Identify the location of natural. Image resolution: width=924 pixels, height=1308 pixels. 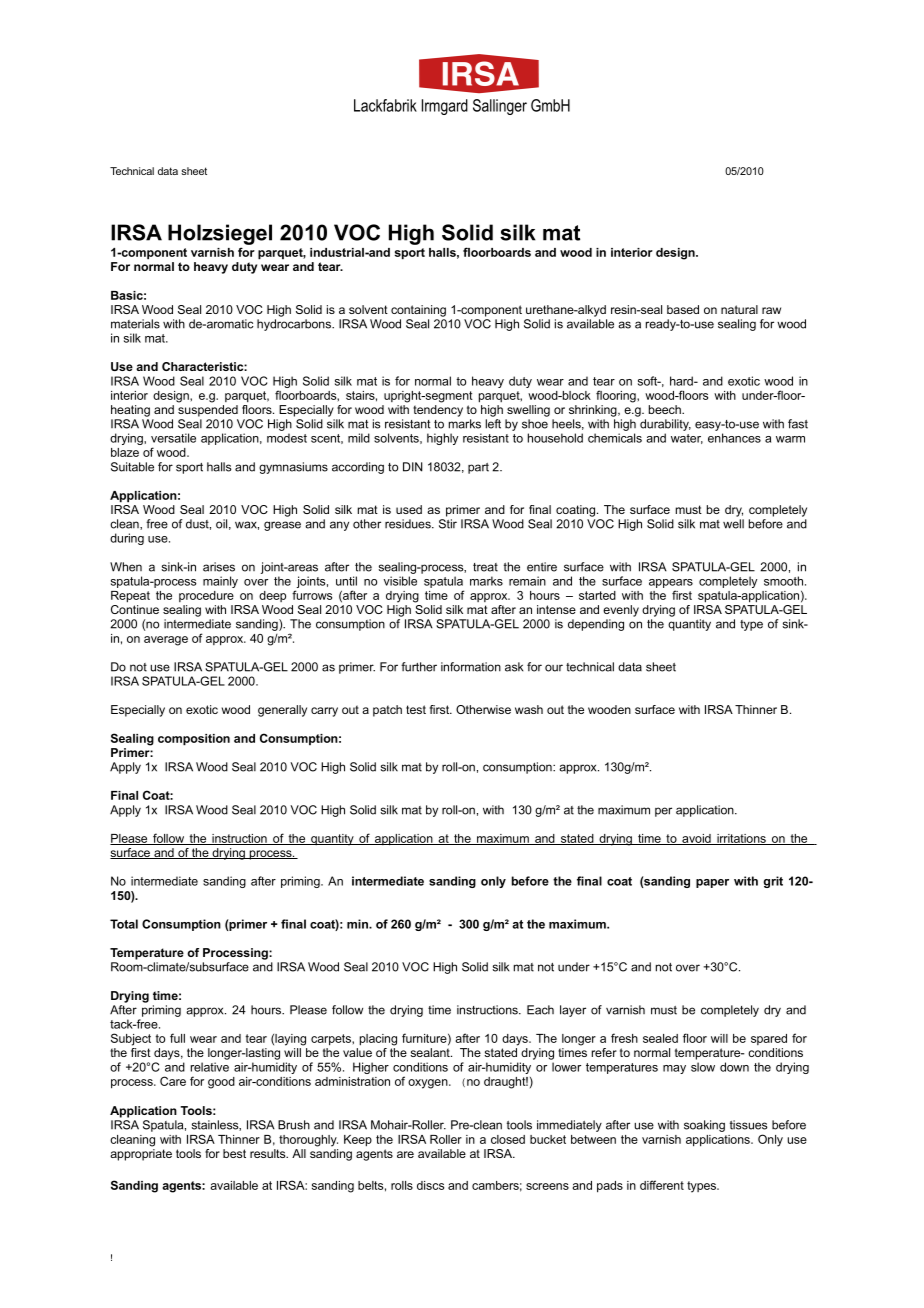
(739, 309).
